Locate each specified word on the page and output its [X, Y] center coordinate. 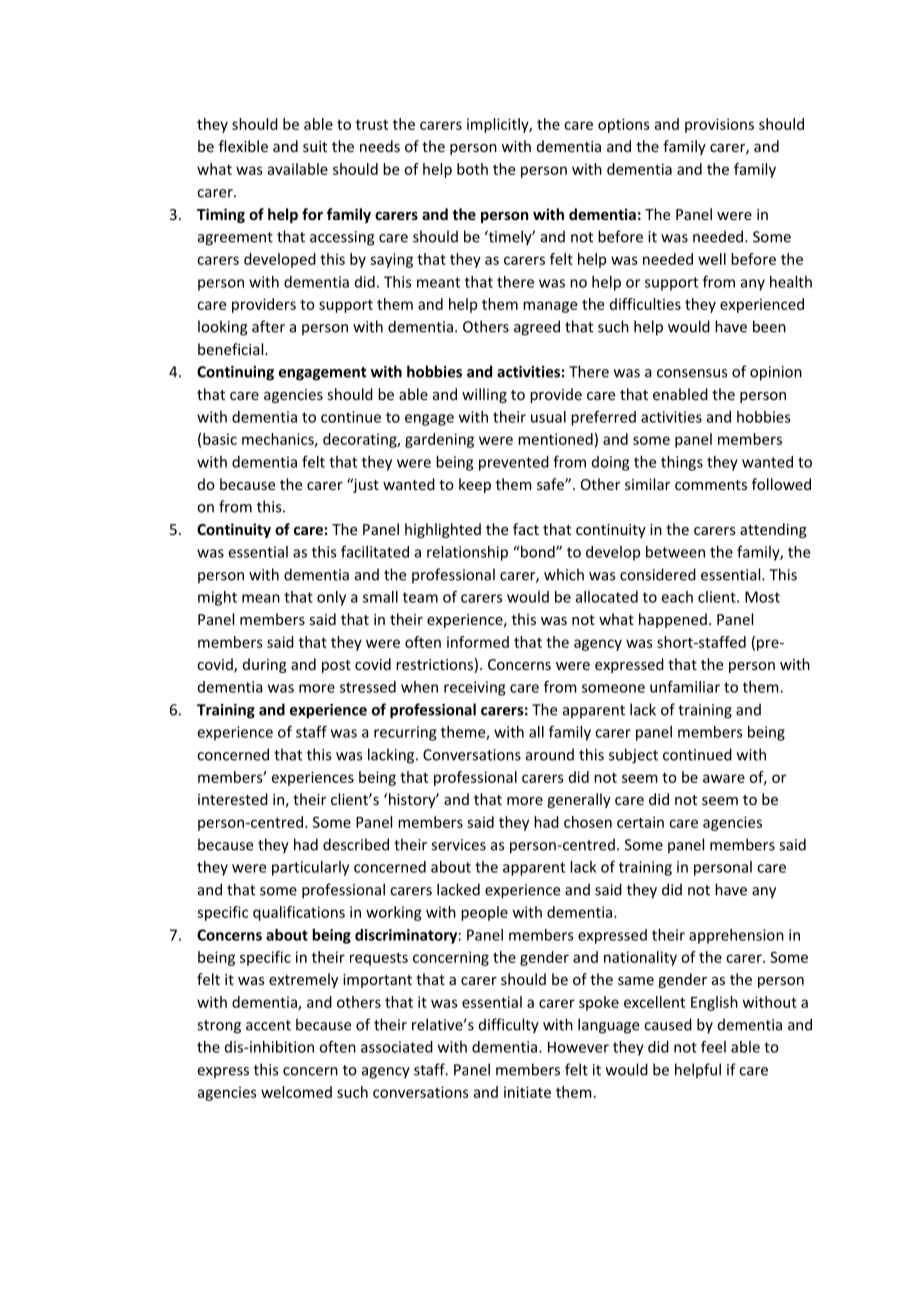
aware [724, 778]
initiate [527, 1092]
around [550, 754]
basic [220, 439]
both [472, 169]
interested [233, 799]
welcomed [296, 1092]
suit [315, 146]
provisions [719, 125]
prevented [514, 463]
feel [713, 1047]
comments [711, 485]
